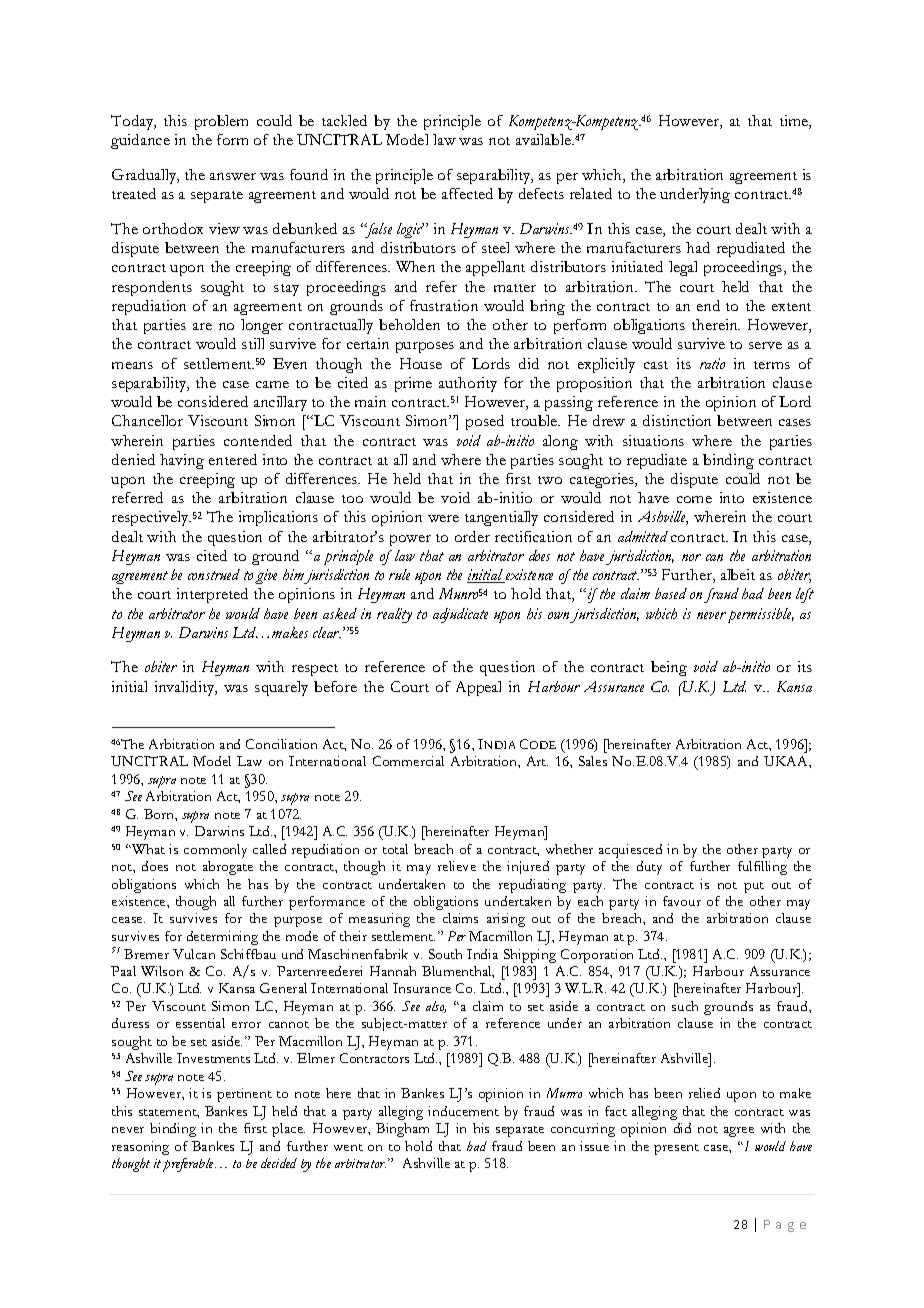 Image resolution: width=924 pixels, height=1308 pixels. Describe the element at coordinates (467, 193) in the screenshot. I see `affected` at that location.
